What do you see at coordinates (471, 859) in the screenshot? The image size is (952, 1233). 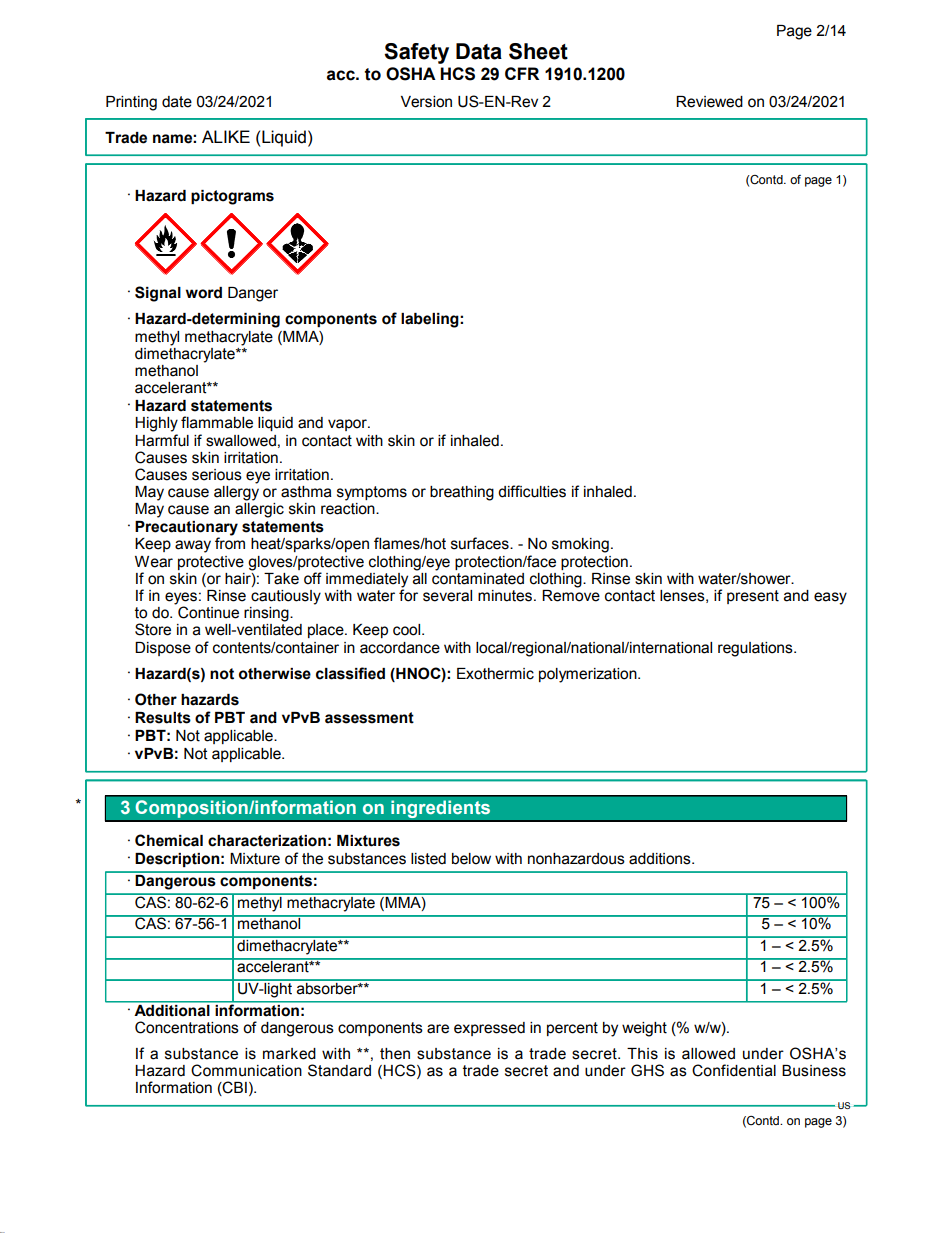 I see `below` at bounding box center [471, 859].
